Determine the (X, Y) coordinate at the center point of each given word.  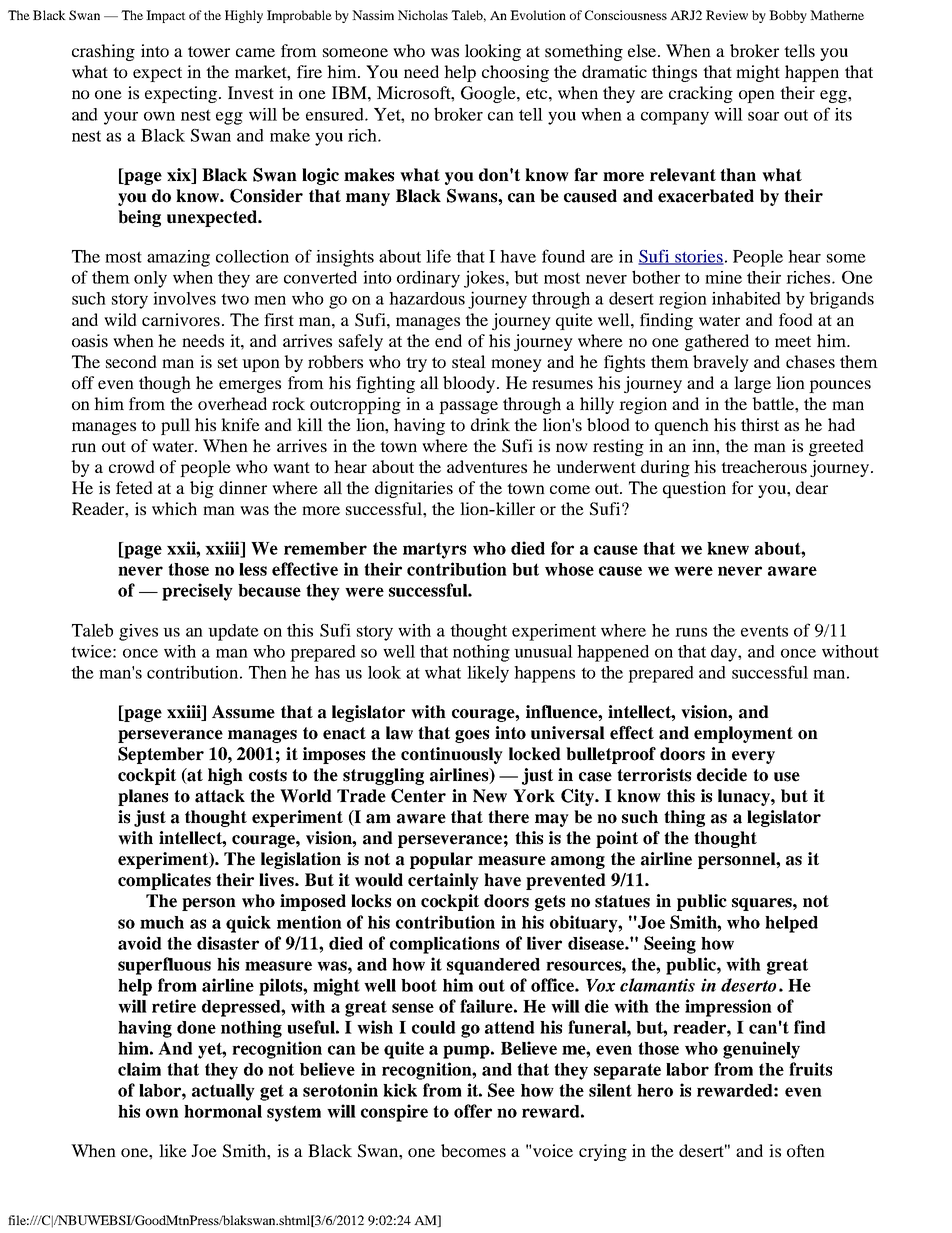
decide (722, 775)
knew (728, 548)
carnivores (181, 319)
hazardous (427, 298)
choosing (515, 73)
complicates (164, 881)
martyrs (434, 550)
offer (473, 1111)
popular (441, 860)
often (806, 1150)
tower (209, 51)
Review (727, 15)
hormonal (223, 1111)
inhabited (746, 298)
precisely (197, 592)
